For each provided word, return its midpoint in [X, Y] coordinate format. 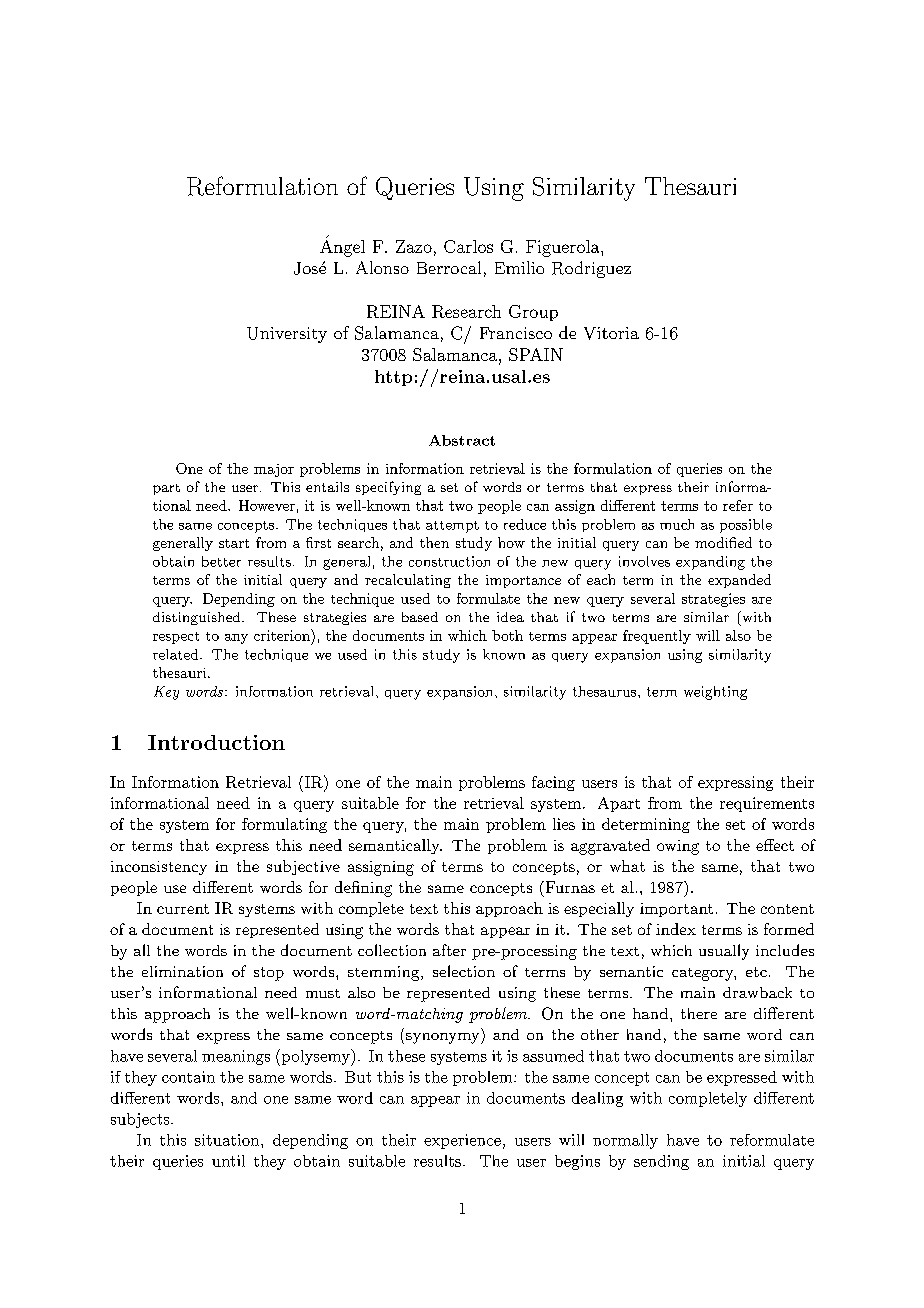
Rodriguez [591, 269]
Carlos [468, 246]
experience [462, 1141]
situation [228, 1140]
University [287, 335]
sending [661, 1162]
